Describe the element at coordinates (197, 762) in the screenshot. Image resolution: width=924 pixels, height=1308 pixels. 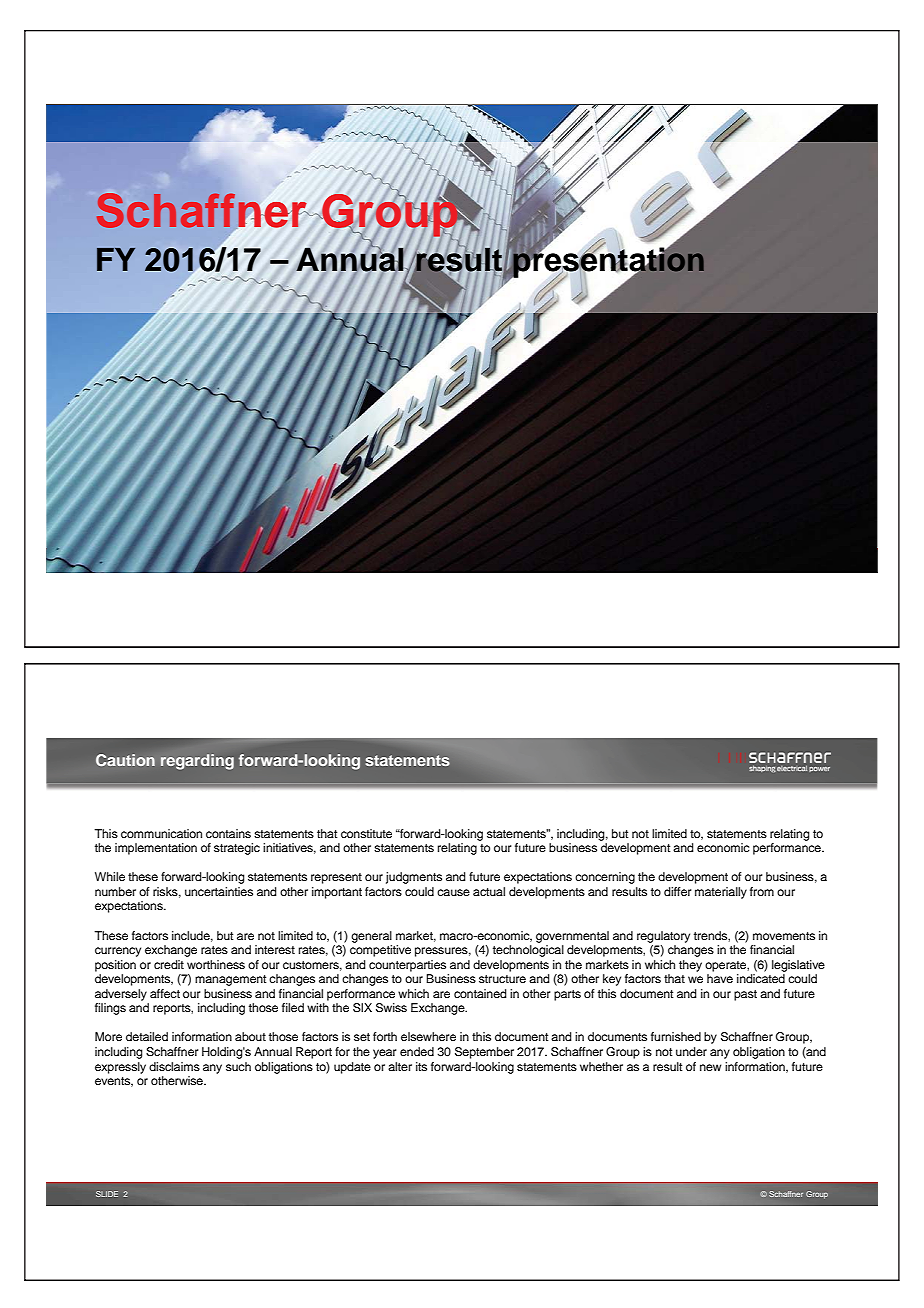
I see `regarding` at that location.
